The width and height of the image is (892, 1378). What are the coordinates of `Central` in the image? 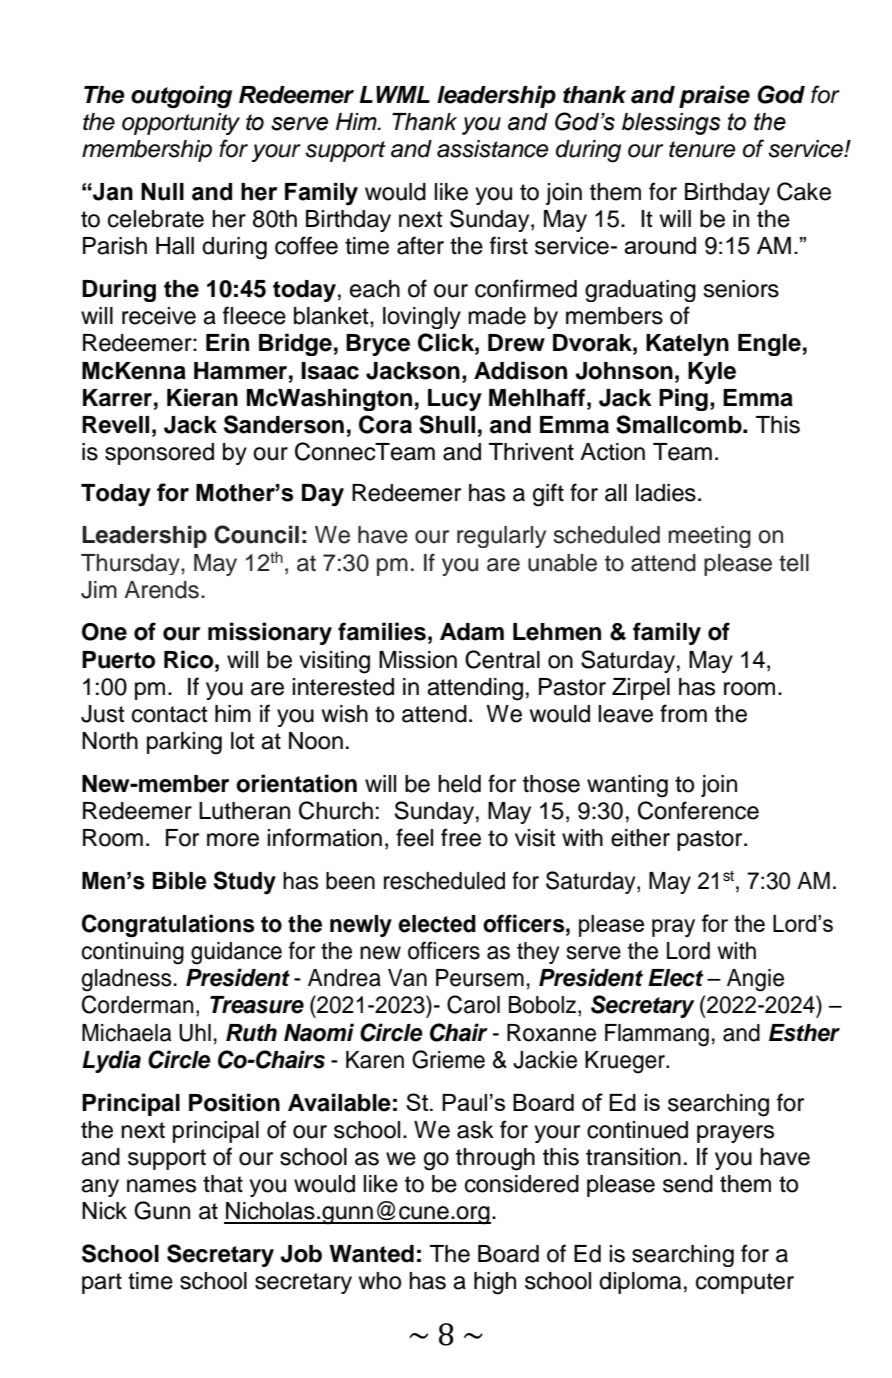 It's located at (502, 659).
